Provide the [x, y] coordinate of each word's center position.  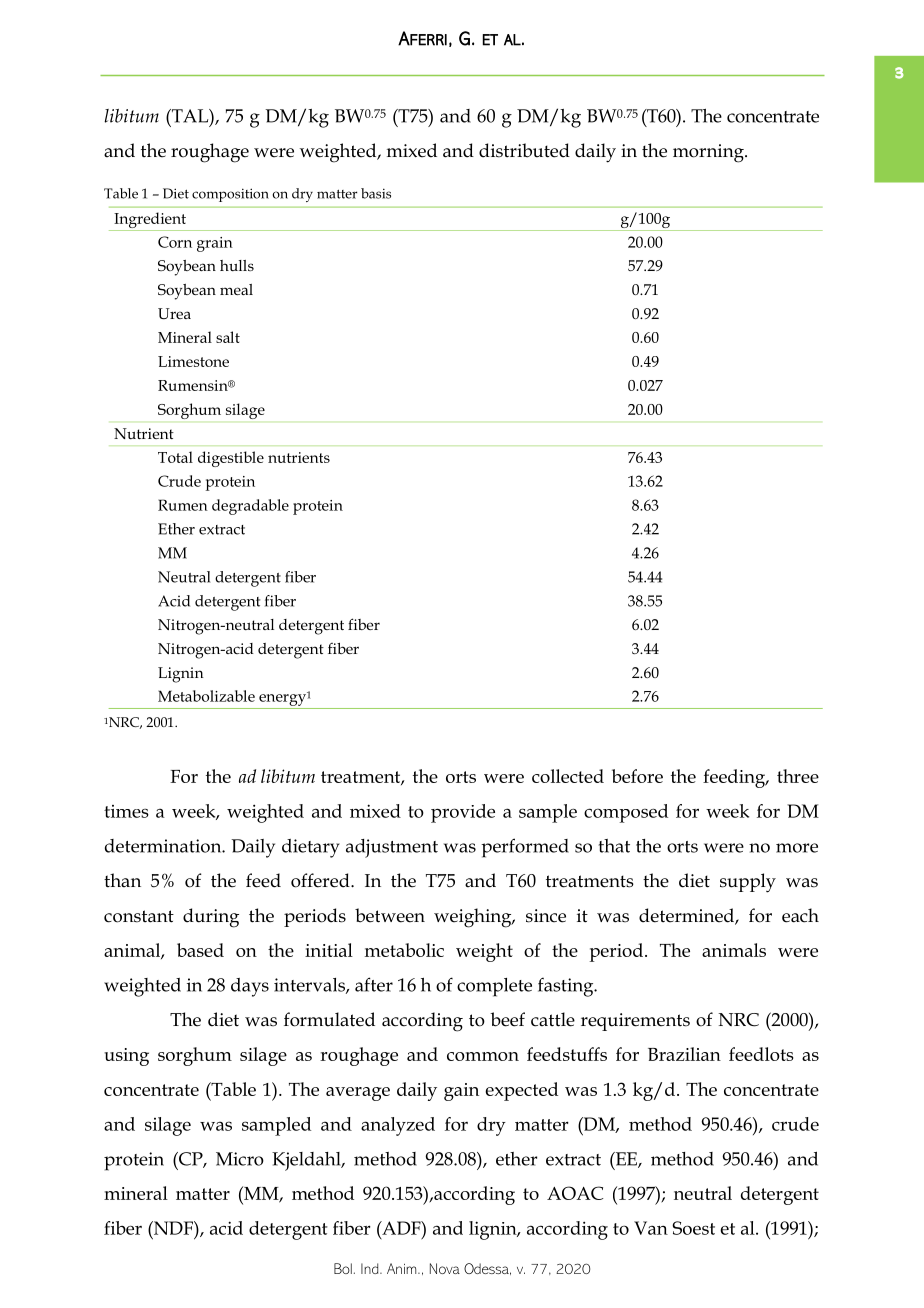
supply [748, 883]
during [211, 918]
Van [651, 1228]
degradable [250, 507]
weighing [474, 918]
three [798, 776]
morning [709, 153]
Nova [445, 1268]
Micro [240, 1159]
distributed [524, 150]
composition [230, 195]
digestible [231, 459]
